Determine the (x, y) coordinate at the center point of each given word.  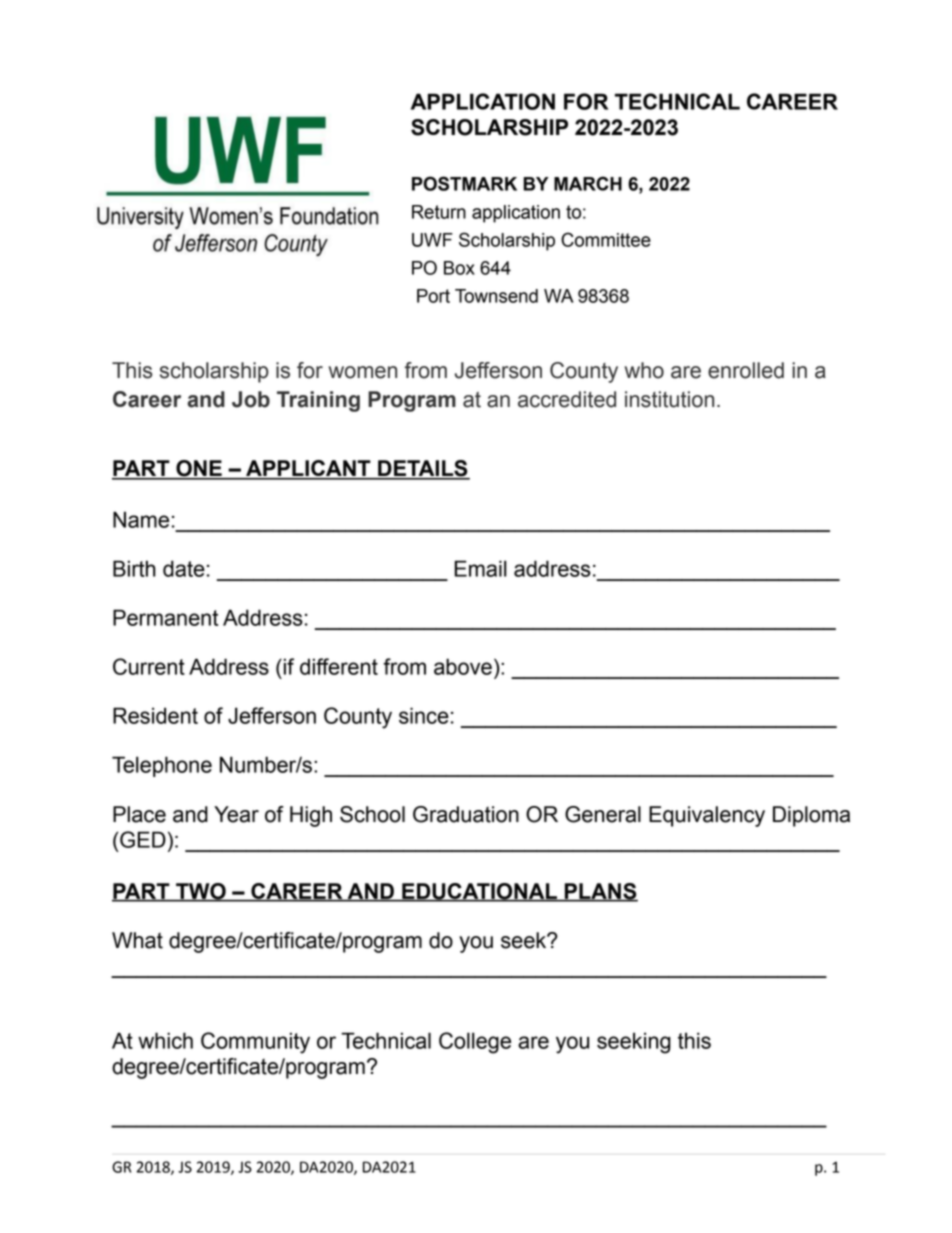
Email (480, 568)
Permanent (165, 617)
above (463, 666)
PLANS (600, 892)
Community (255, 1043)
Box (459, 268)
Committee (606, 239)
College (475, 1043)
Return (439, 212)
